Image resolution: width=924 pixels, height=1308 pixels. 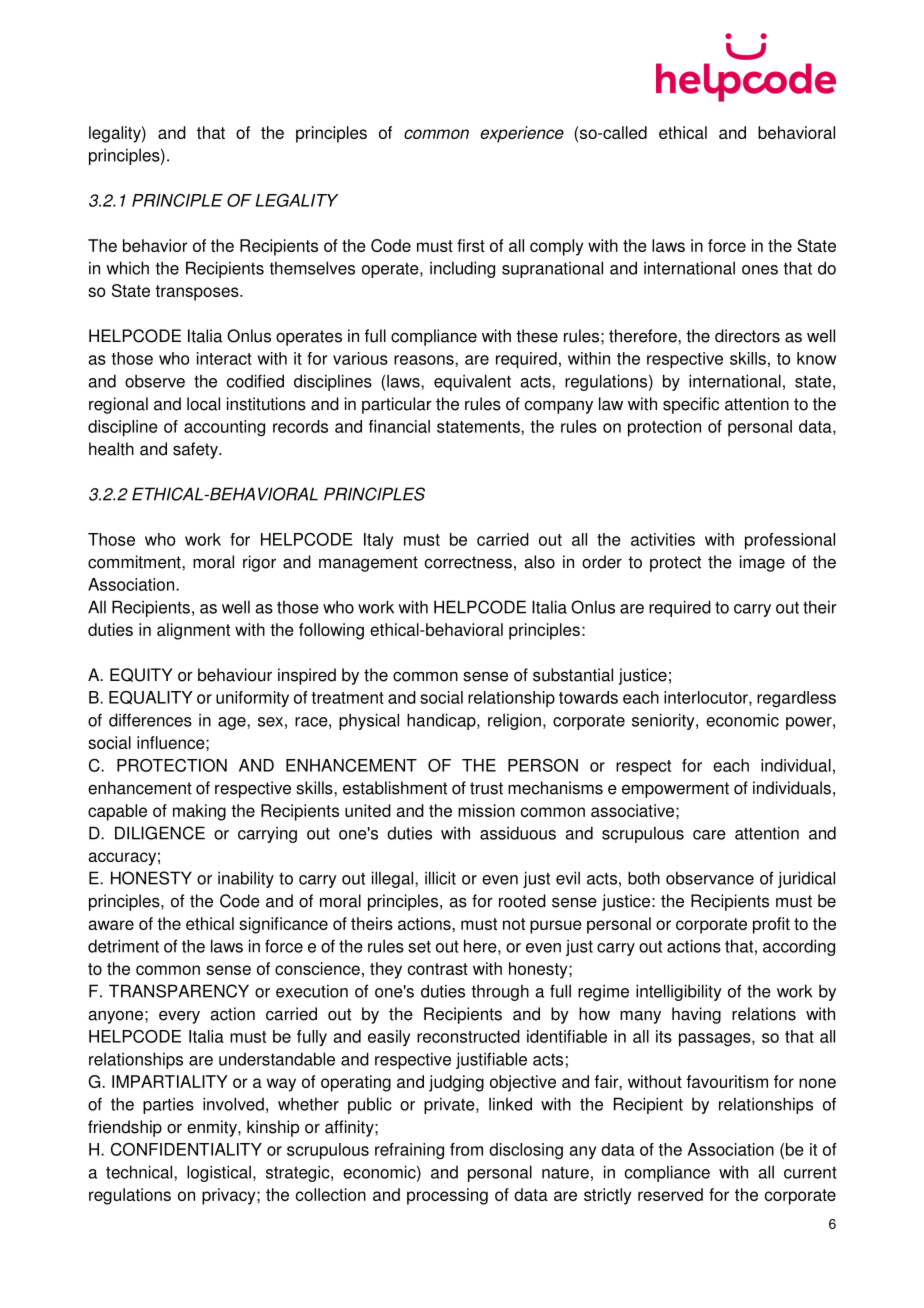 What do you see at coordinates (186, 1149) in the image?
I see `CONFIDENTIALITY` at bounding box center [186, 1149].
